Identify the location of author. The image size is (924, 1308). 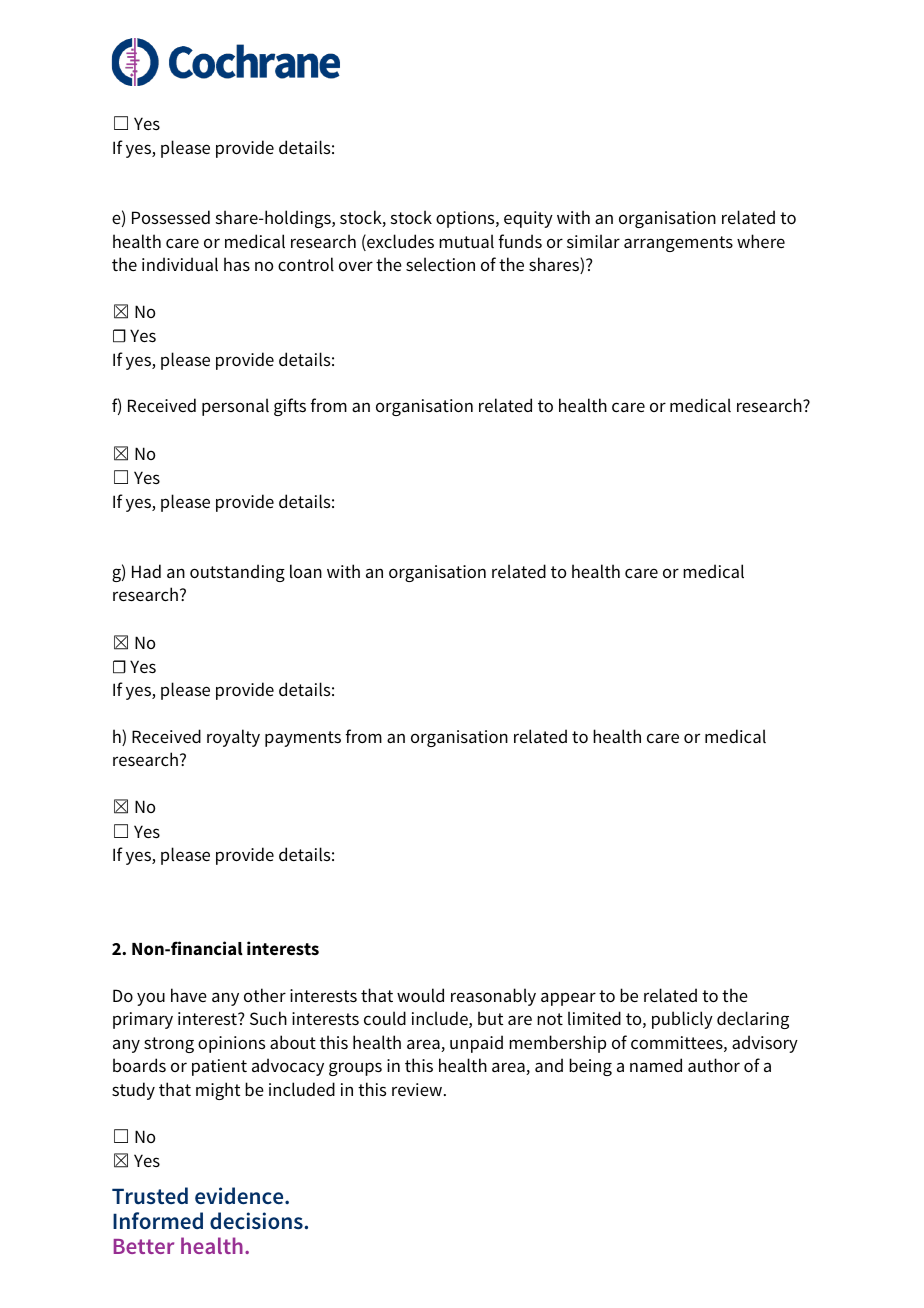
(714, 1065).
